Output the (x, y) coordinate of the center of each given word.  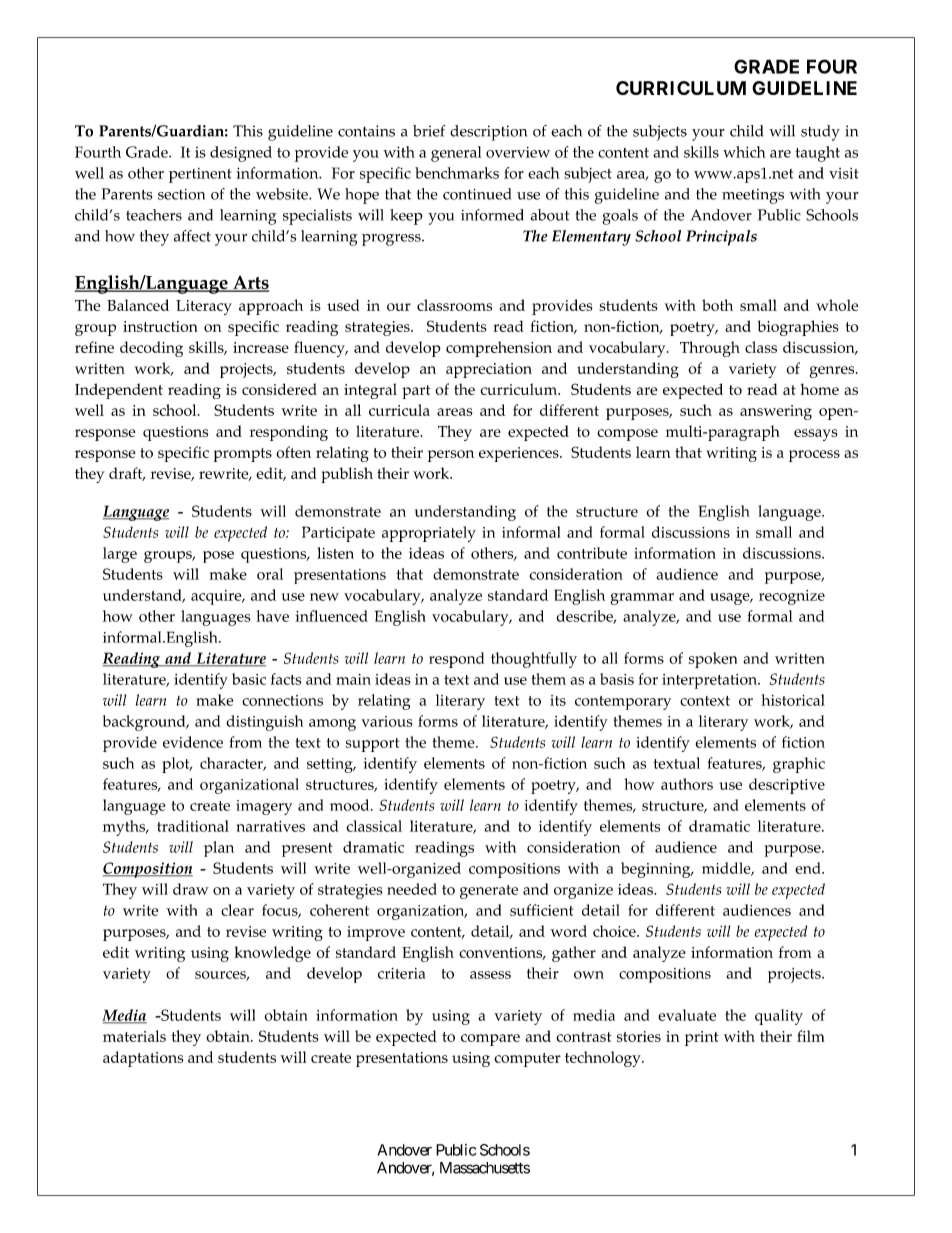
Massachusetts (485, 1168)
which (744, 152)
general (456, 154)
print (702, 1038)
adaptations (143, 1059)
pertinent (200, 175)
